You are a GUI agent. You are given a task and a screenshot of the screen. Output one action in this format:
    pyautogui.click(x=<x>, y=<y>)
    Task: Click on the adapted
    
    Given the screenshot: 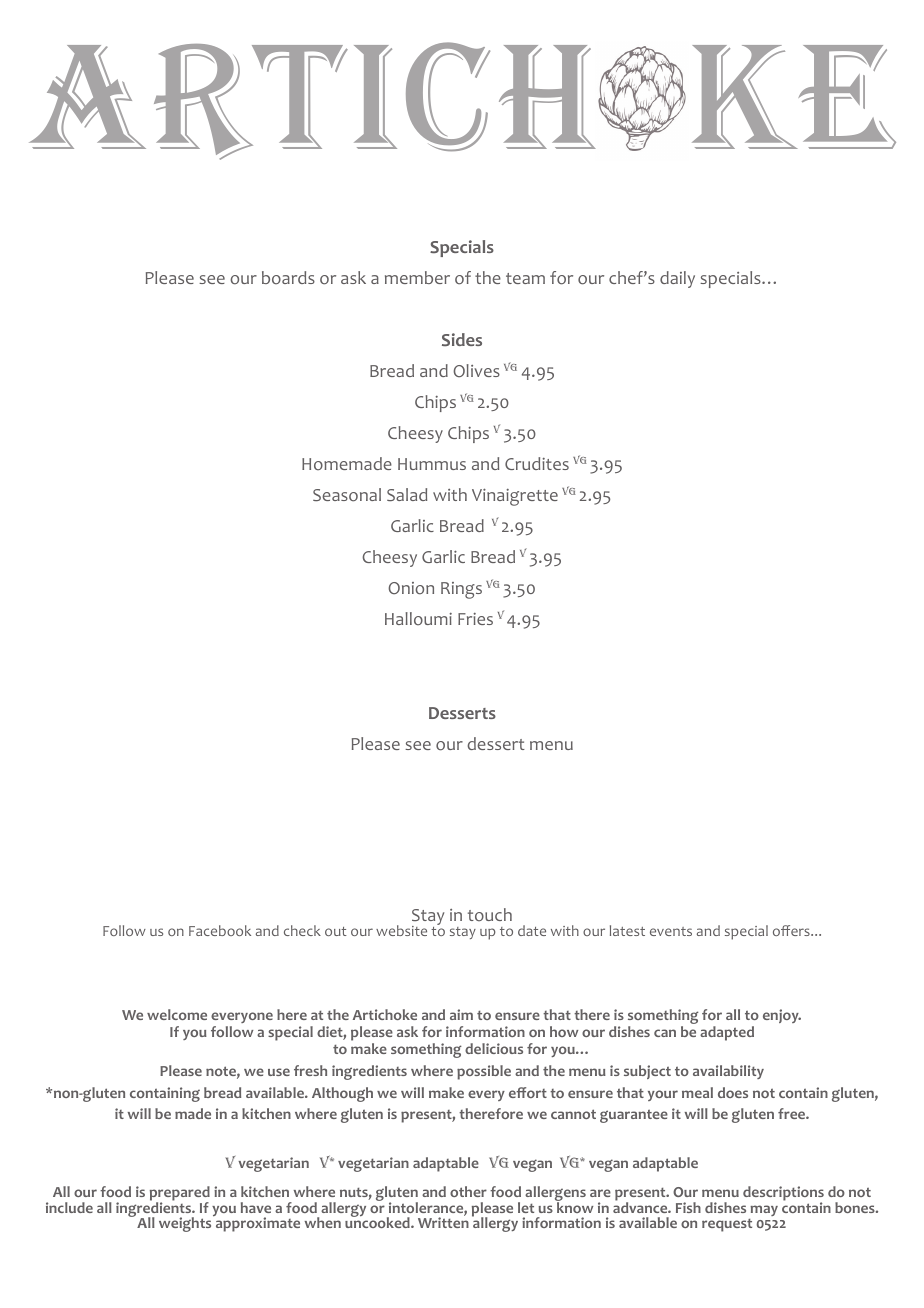 What is the action you would take?
    pyautogui.click(x=727, y=1033)
